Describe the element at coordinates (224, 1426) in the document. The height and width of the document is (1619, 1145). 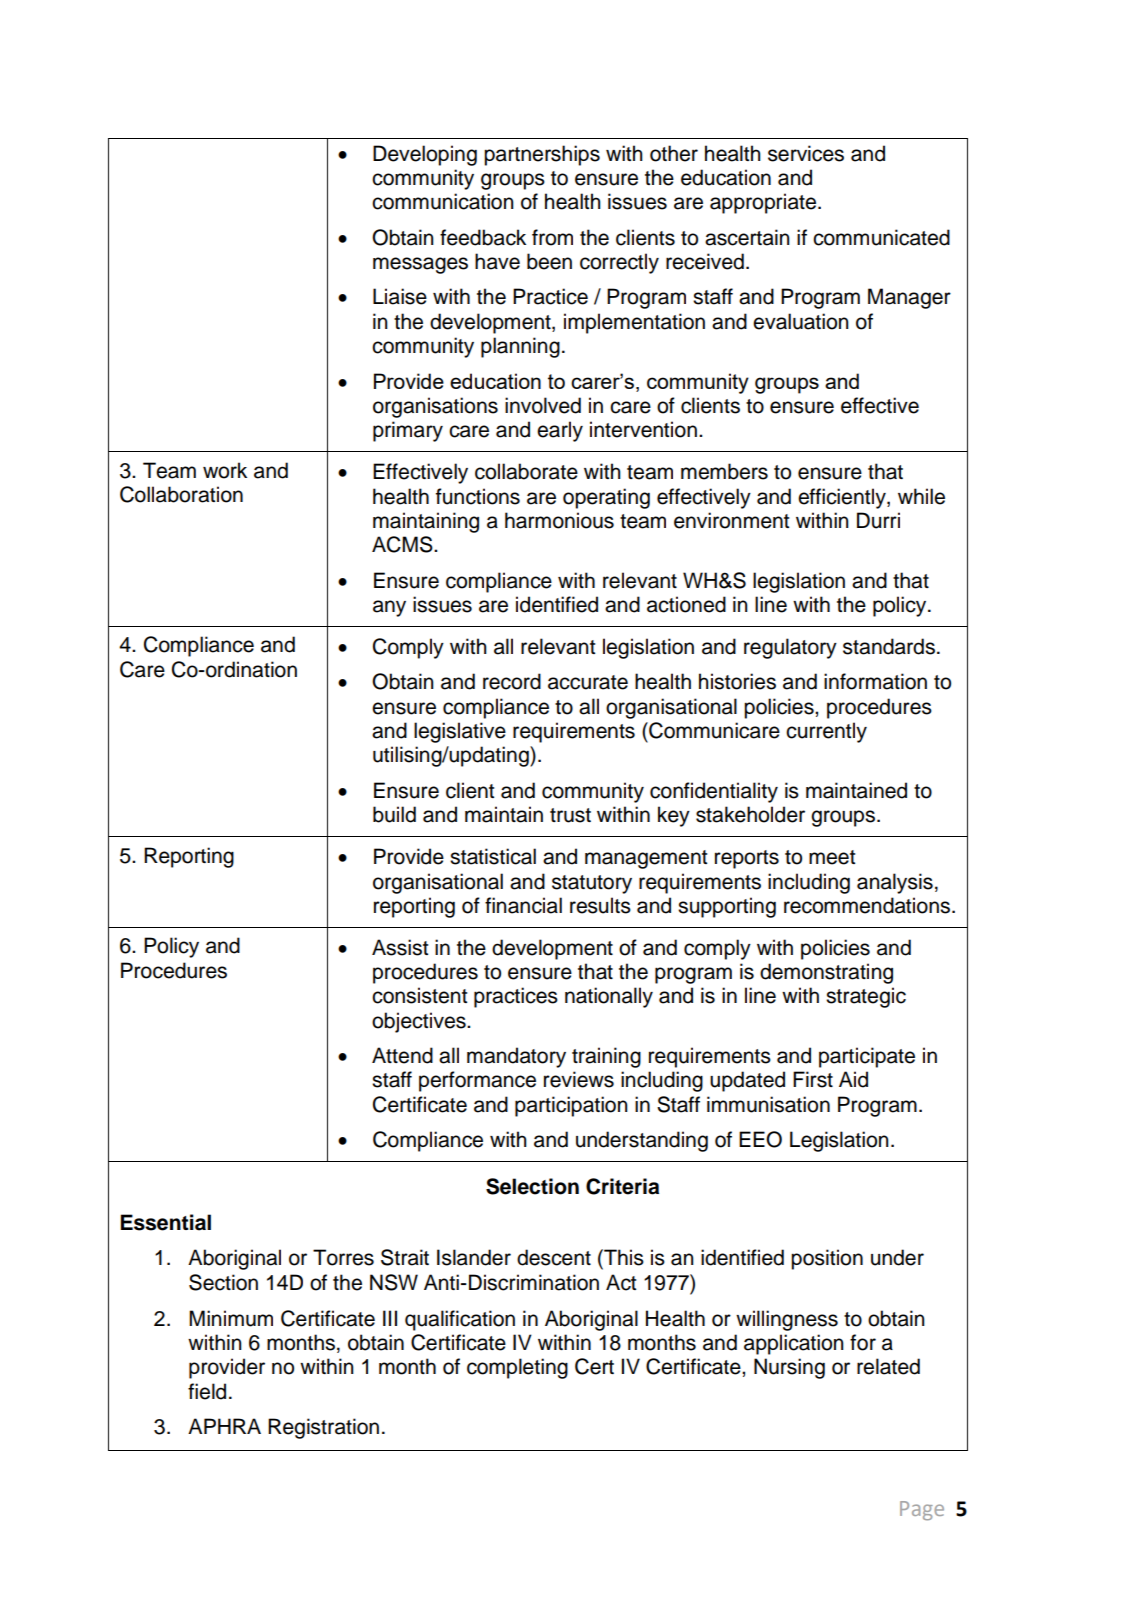
I see `APHRA` at that location.
